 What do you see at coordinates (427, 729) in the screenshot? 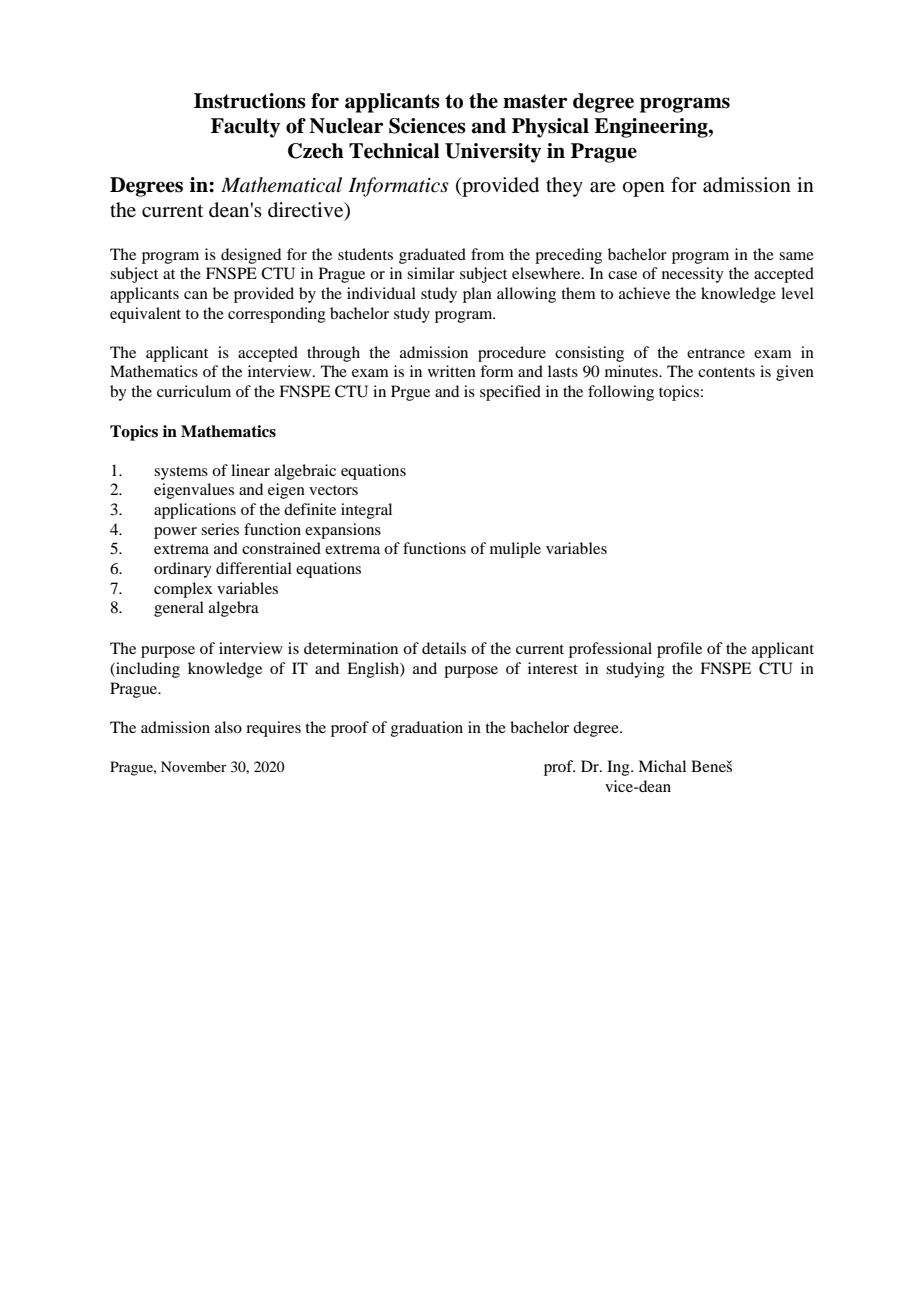
I see `graduation` at bounding box center [427, 729].
